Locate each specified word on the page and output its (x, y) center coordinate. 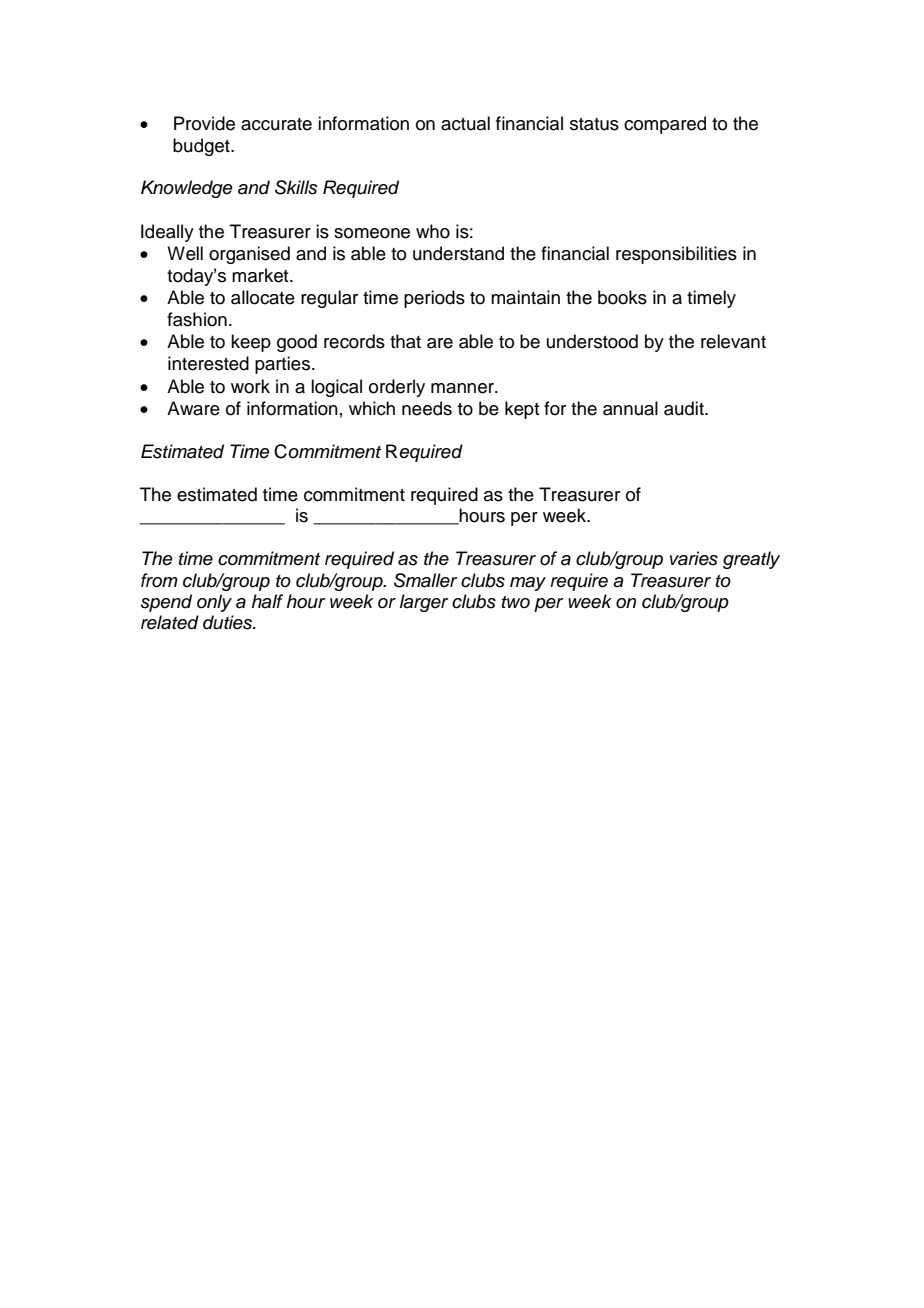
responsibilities (676, 255)
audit (685, 408)
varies (694, 558)
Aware (193, 408)
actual (465, 123)
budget (202, 147)
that (405, 341)
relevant (733, 341)
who (433, 231)
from (159, 580)
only (214, 603)
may (528, 584)
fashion (197, 319)
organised (249, 255)
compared (665, 125)
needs (427, 408)
